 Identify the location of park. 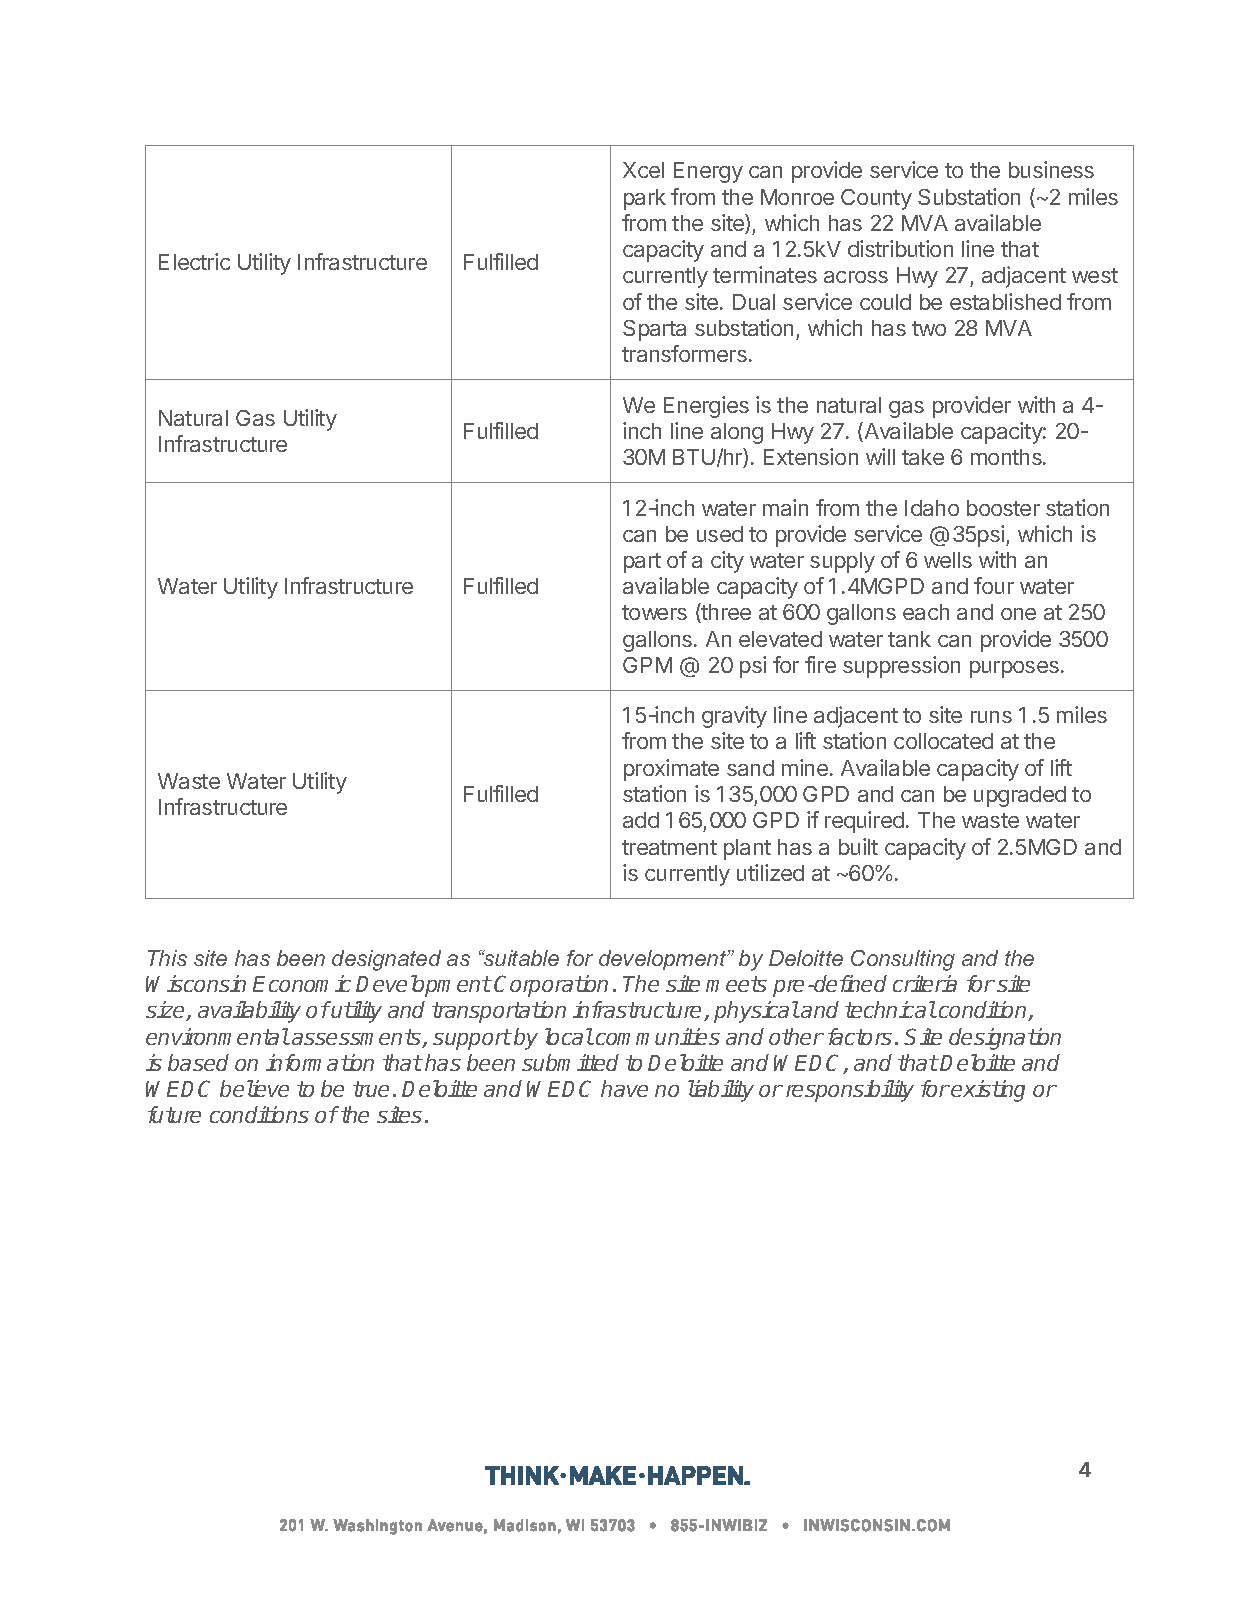
(645, 199).
